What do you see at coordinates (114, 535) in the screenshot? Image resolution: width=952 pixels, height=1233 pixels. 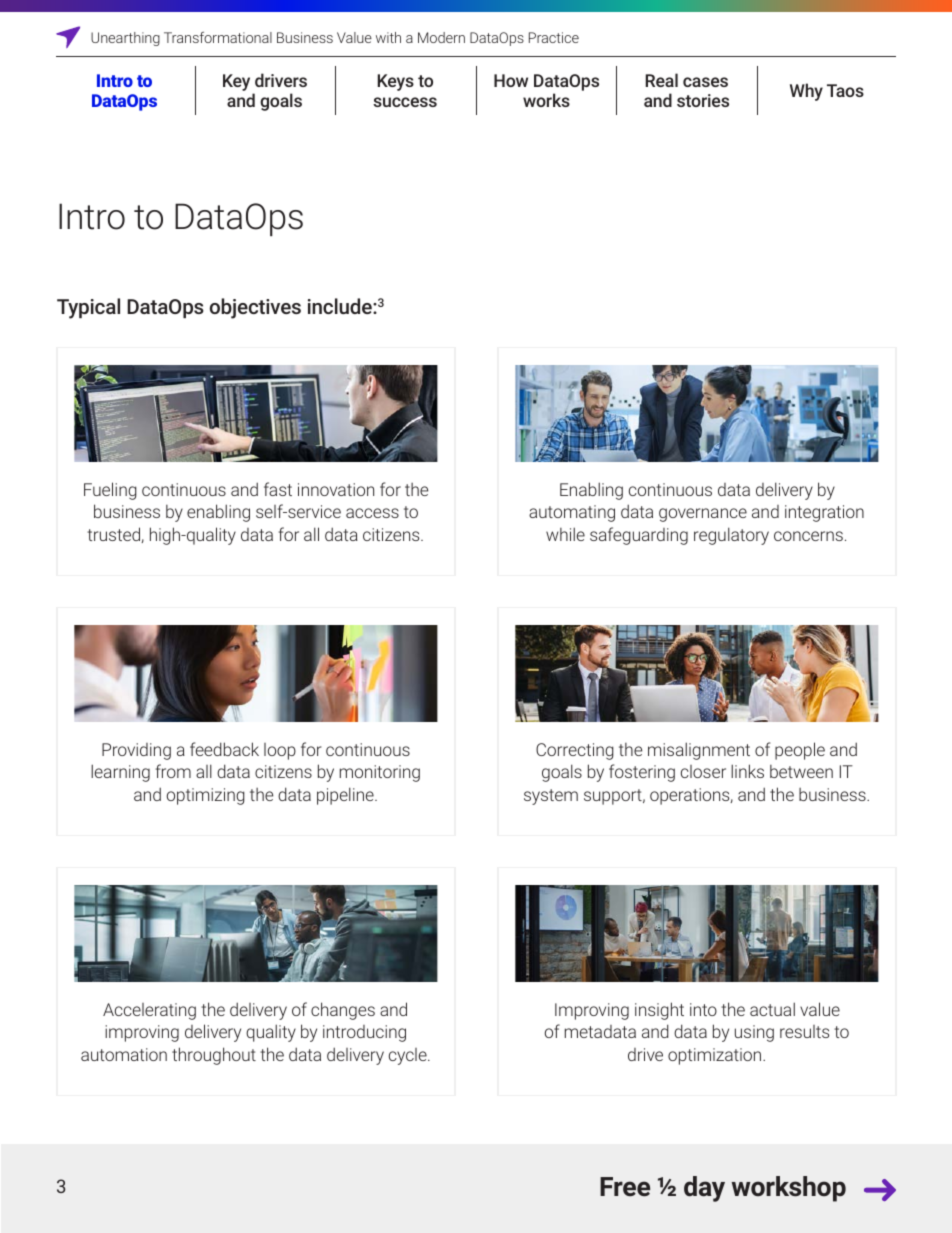 I see `trusted` at bounding box center [114, 535].
